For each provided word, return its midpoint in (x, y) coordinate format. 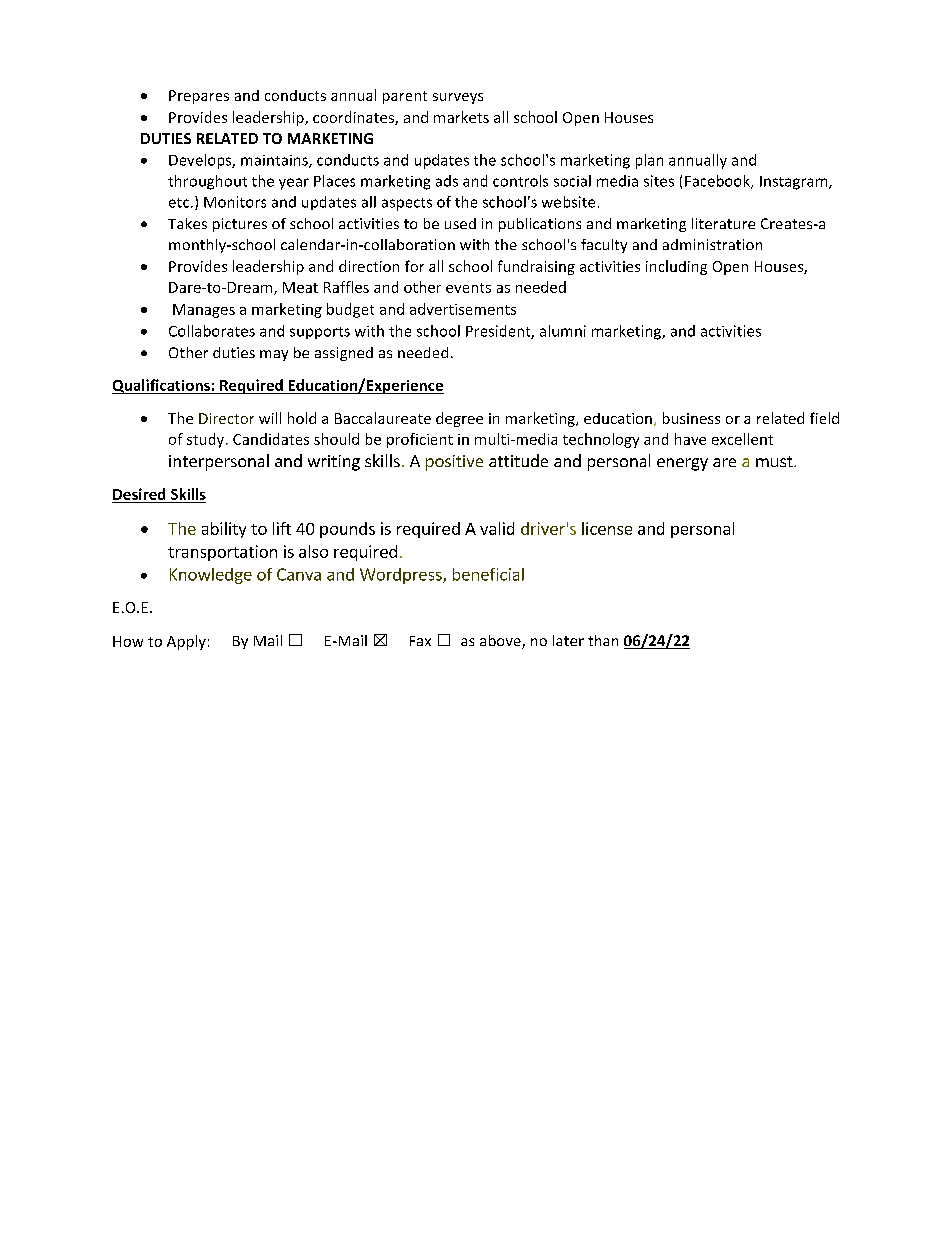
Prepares (199, 97)
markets (461, 117)
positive (454, 463)
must (775, 461)
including (676, 267)
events (468, 288)
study (207, 440)
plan (649, 161)
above (501, 642)
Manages (204, 311)
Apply (186, 642)
